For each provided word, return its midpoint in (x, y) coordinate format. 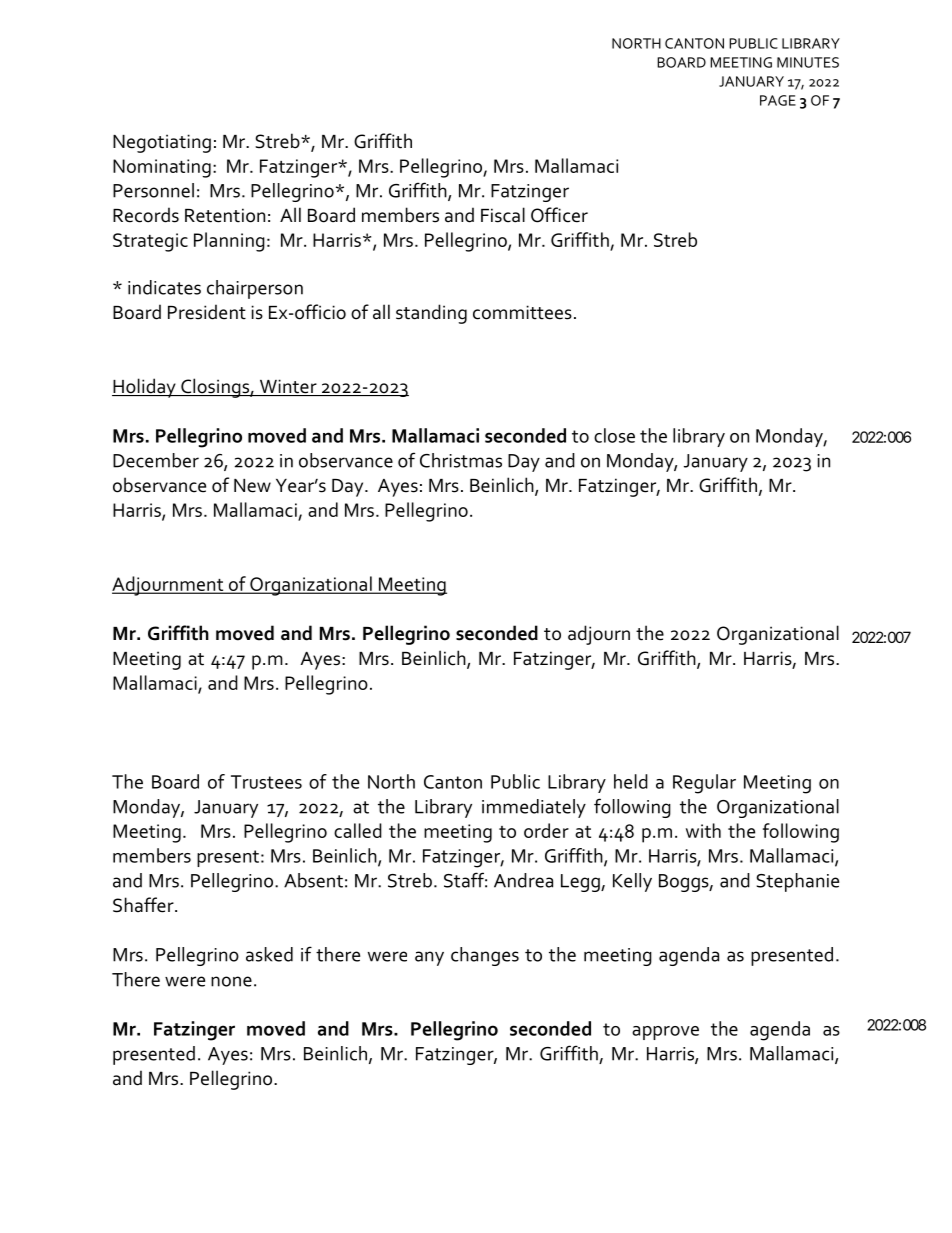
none (231, 981)
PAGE (778, 100)
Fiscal (503, 215)
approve (665, 1033)
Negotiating (162, 143)
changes (485, 956)
